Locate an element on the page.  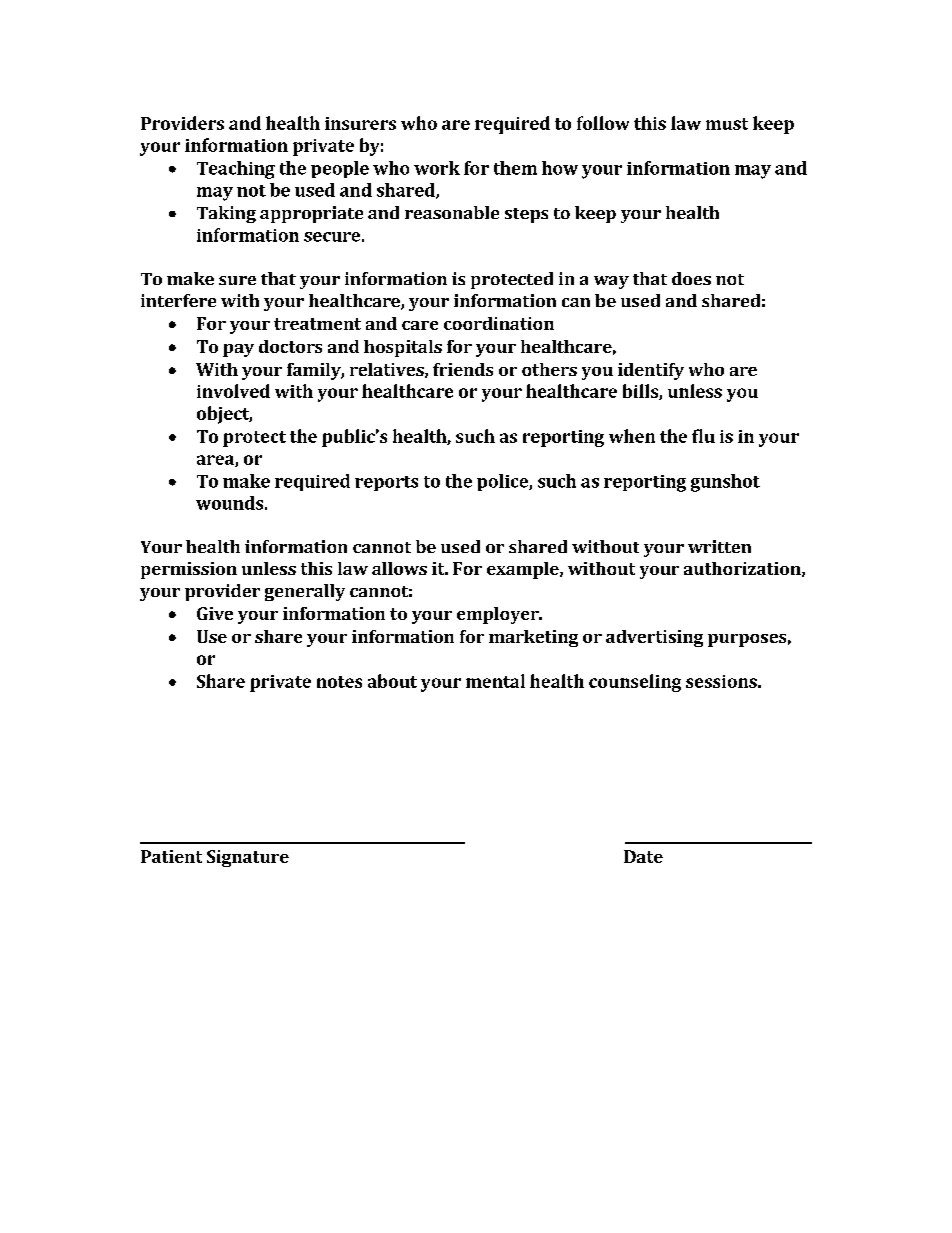
Teaching is located at coordinates (236, 170).
